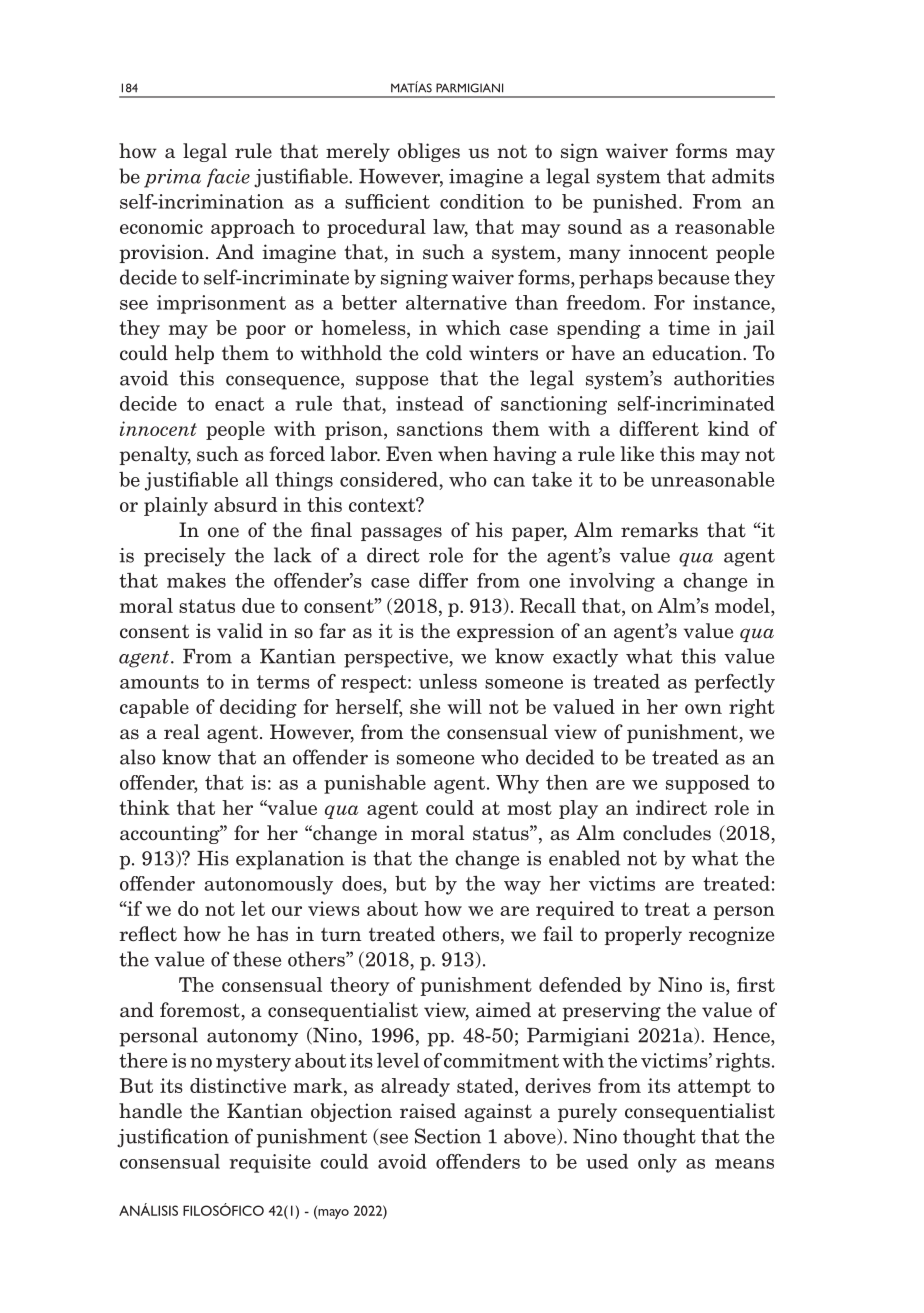 This screenshot has width=924, height=1313. Describe the element at coordinates (643, 935) in the screenshot. I see `properly` at that location.
